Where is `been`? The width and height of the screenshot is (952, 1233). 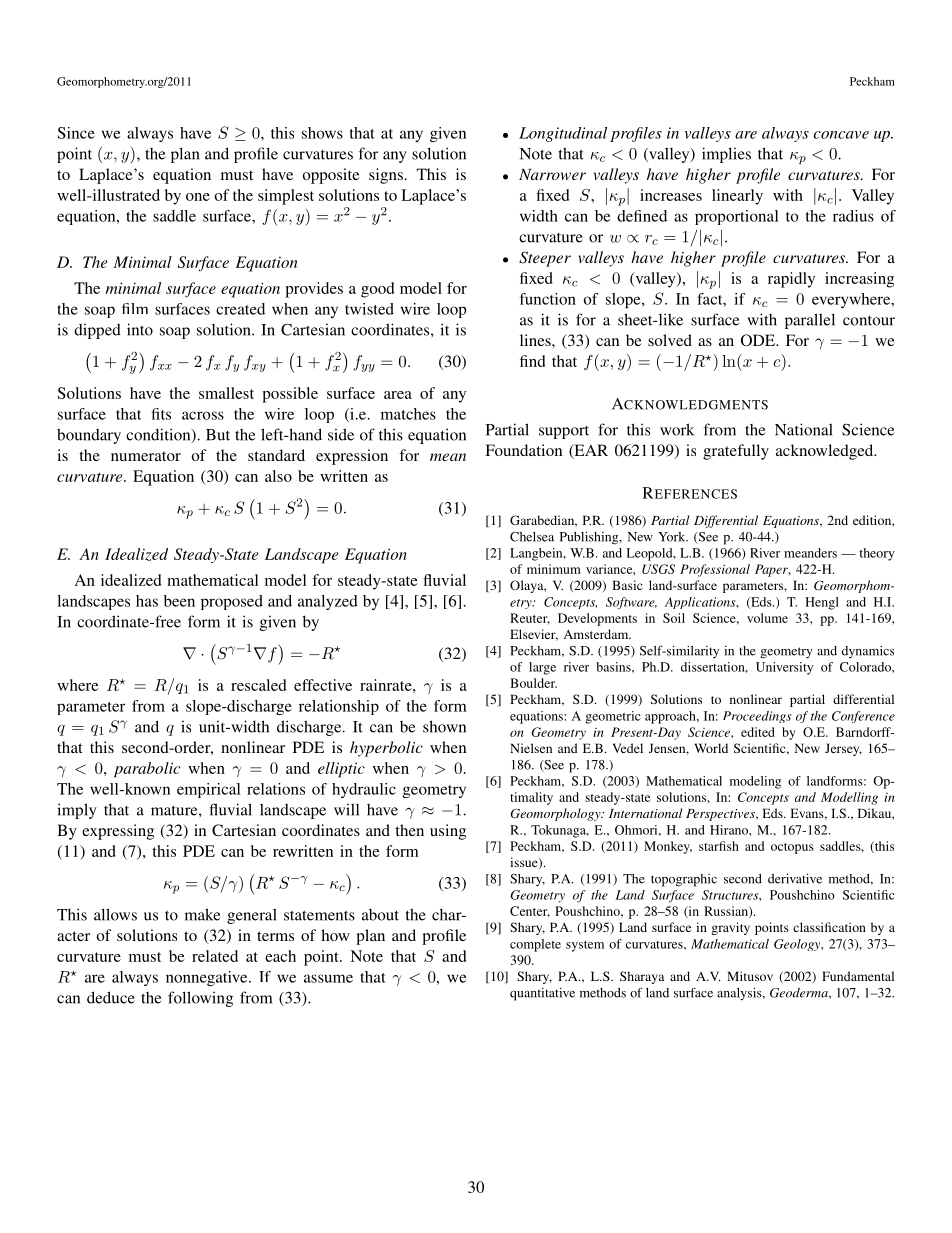
been is located at coordinates (179, 601).
